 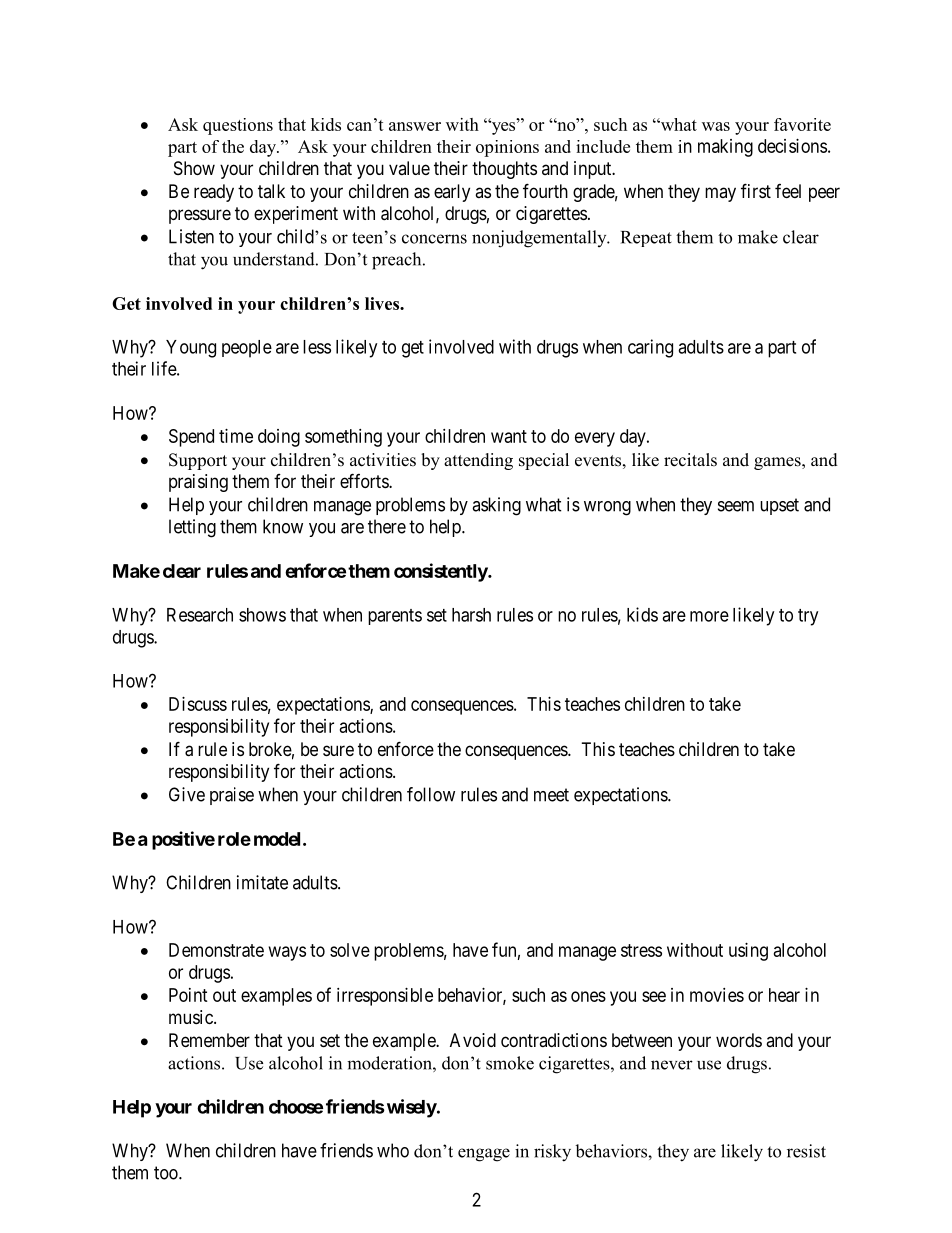 I want to click on harsh, so click(x=471, y=615).
